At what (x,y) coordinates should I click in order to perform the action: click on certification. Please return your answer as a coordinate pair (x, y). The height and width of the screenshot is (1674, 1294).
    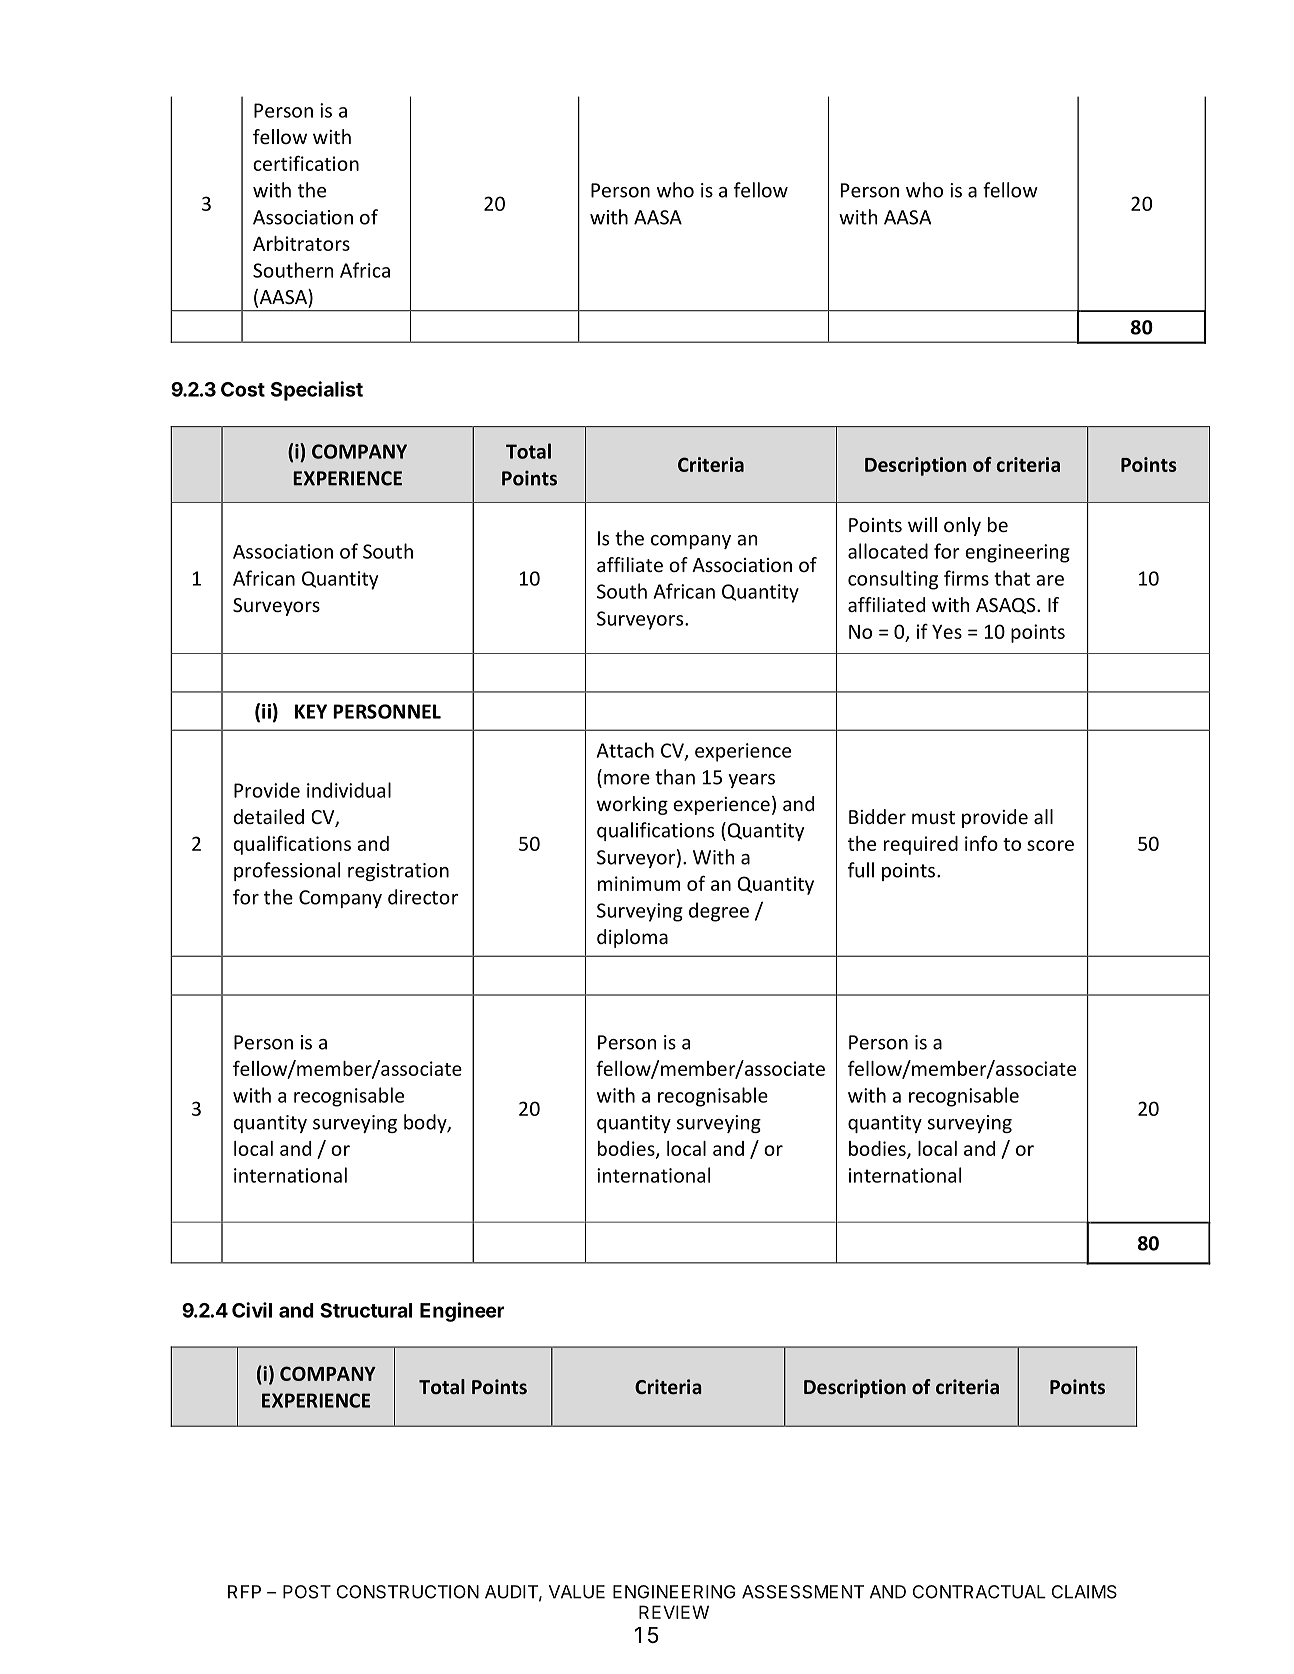
    Looking at the image, I should click on (306, 163).
